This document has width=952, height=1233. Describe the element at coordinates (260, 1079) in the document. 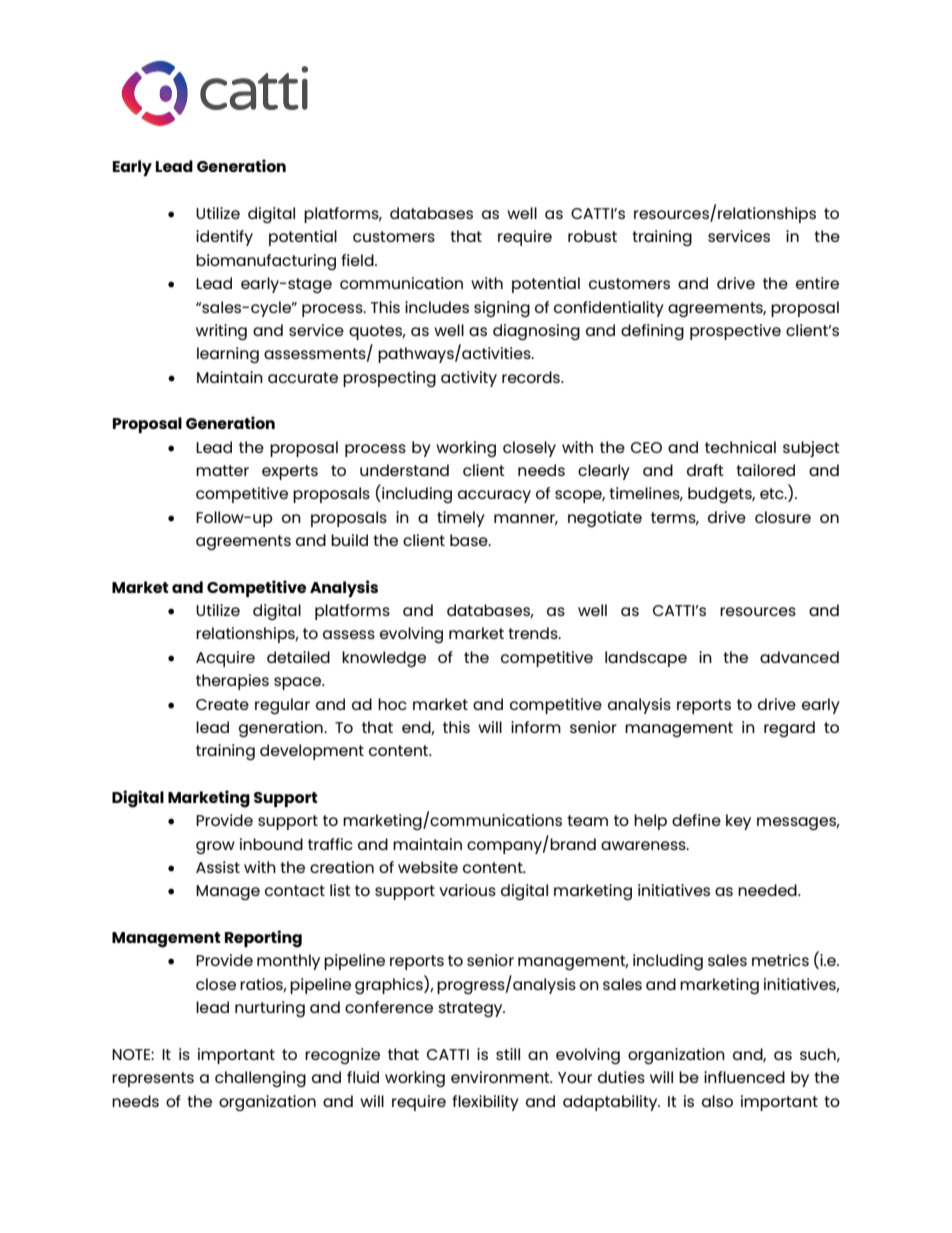

I see `challenging` at that location.
